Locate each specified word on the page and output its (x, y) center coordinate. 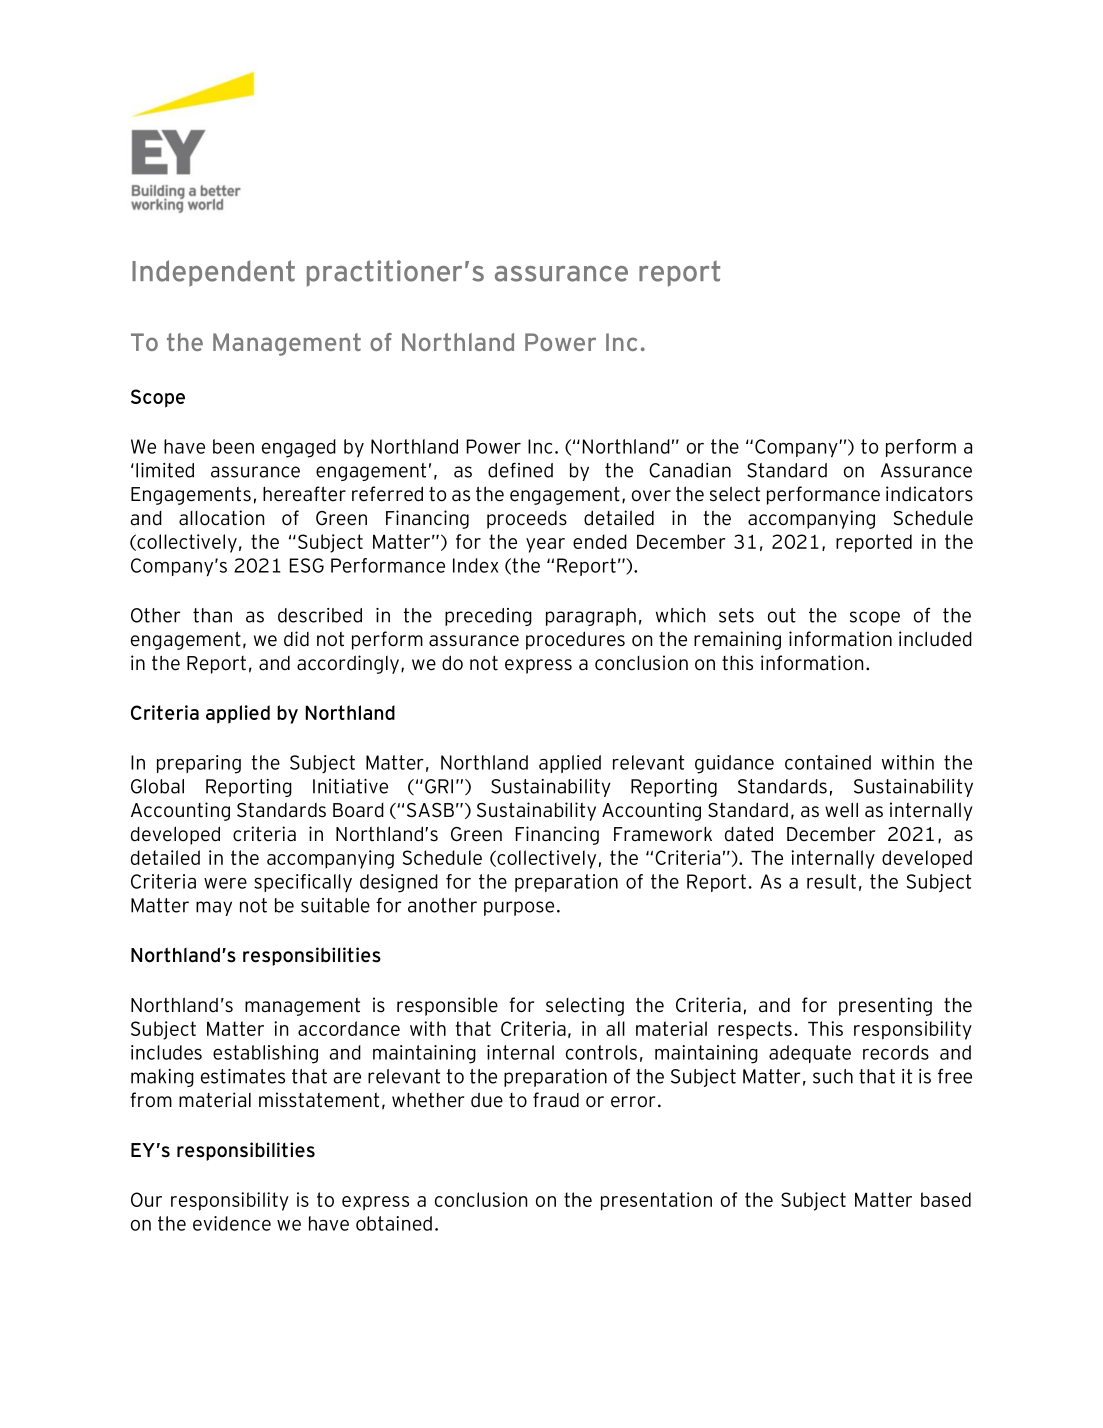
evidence (232, 1223)
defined (520, 470)
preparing (199, 764)
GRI (439, 786)
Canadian (690, 470)
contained (828, 762)
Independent (213, 273)
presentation (656, 1201)
